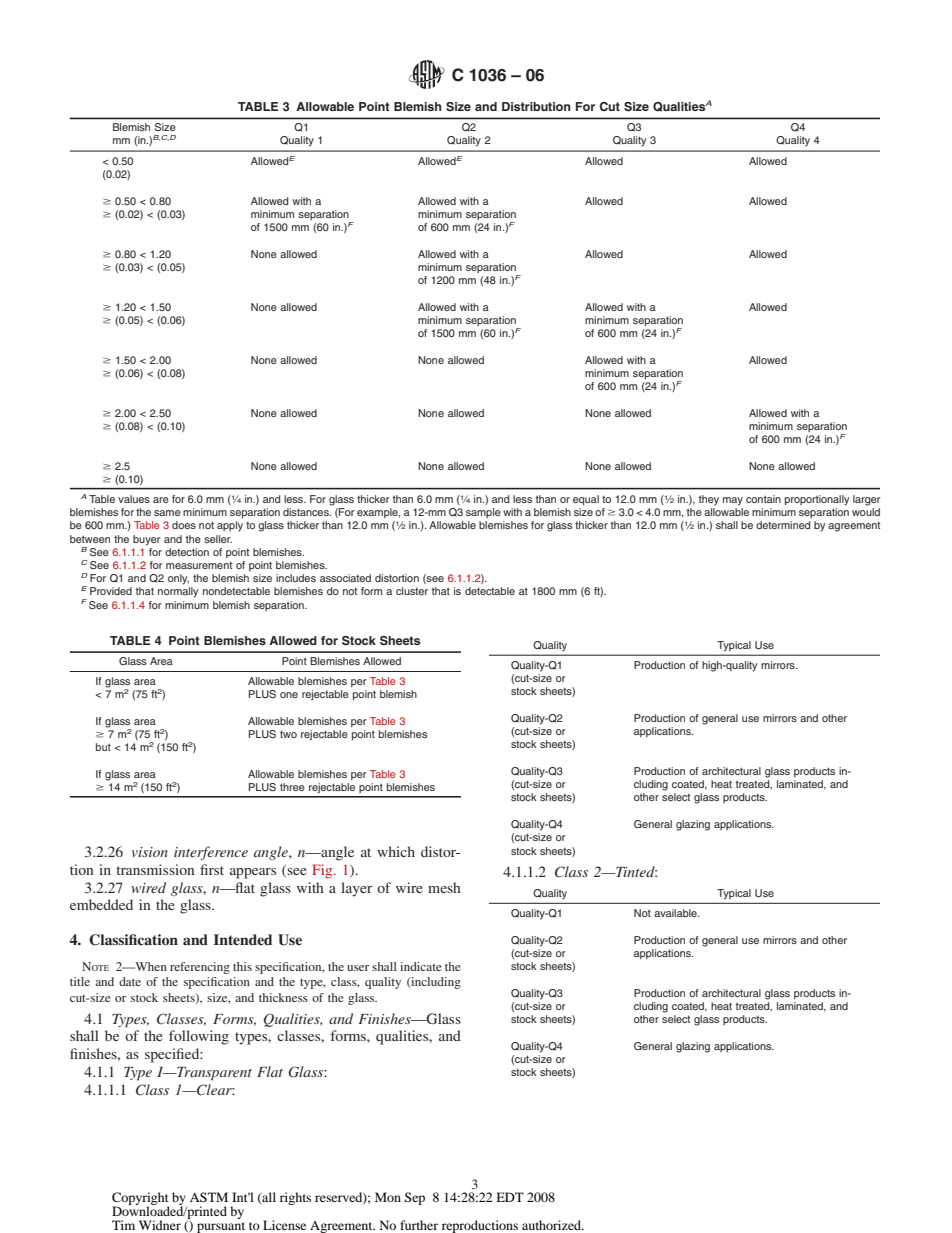  Describe the element at coordinates (676, 913) in the page. I see `available` at that location.
